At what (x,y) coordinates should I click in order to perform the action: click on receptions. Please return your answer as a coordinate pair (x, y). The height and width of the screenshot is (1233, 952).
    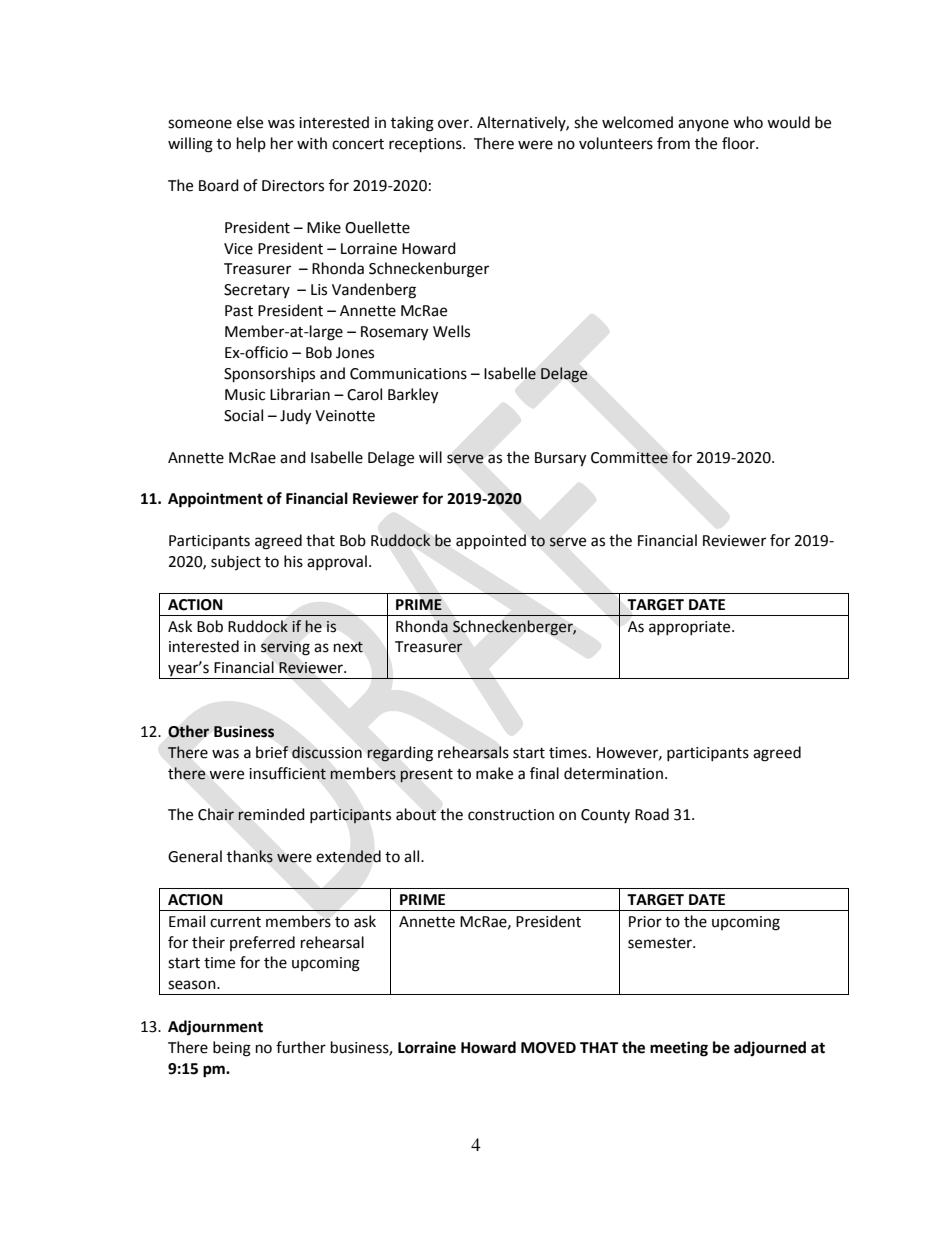
    Looking at the image, I should click on (426, 145).
